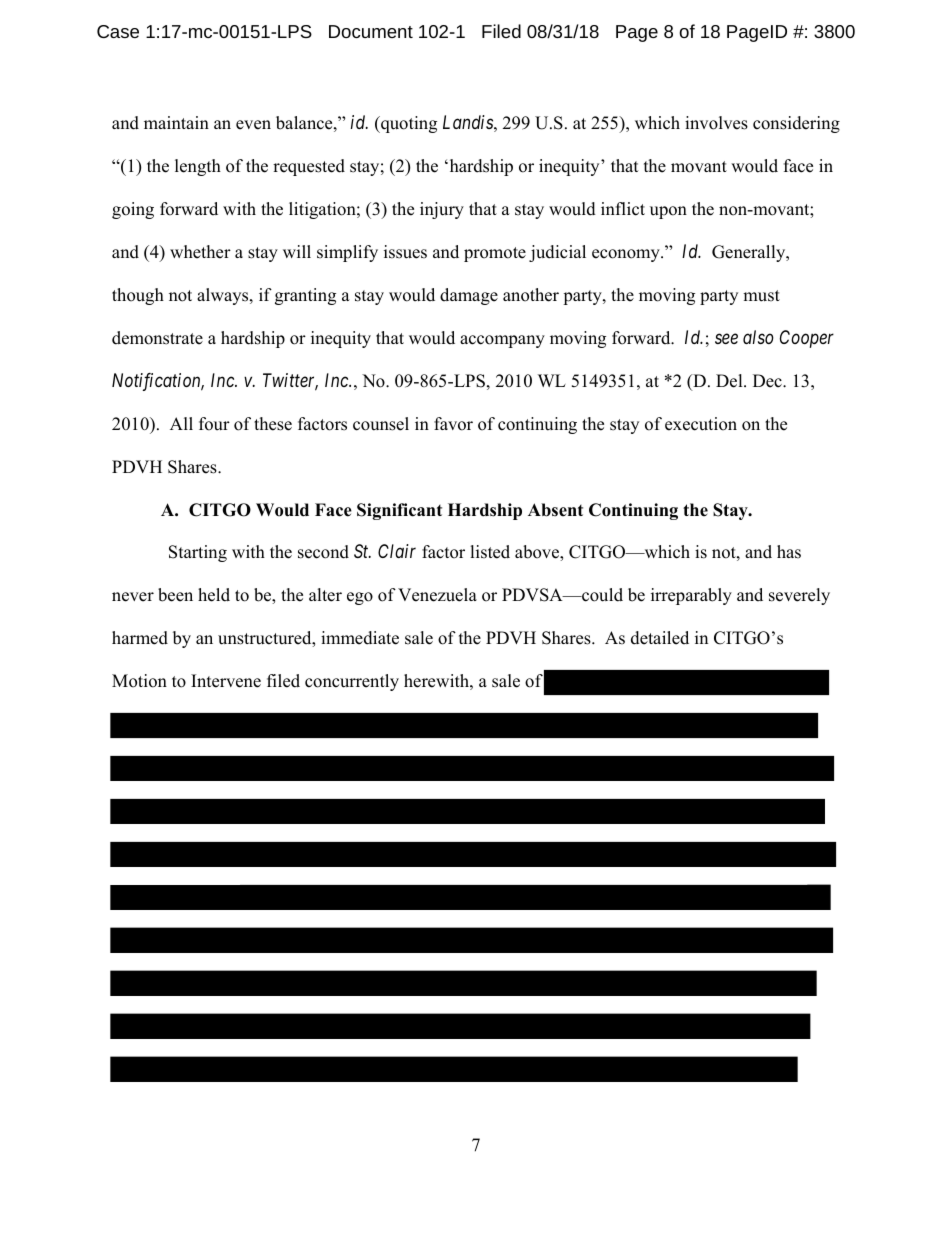 Image resolution: width=952 pixels, height=1233 pixels. I want to click on injury, so click(442, 210).
